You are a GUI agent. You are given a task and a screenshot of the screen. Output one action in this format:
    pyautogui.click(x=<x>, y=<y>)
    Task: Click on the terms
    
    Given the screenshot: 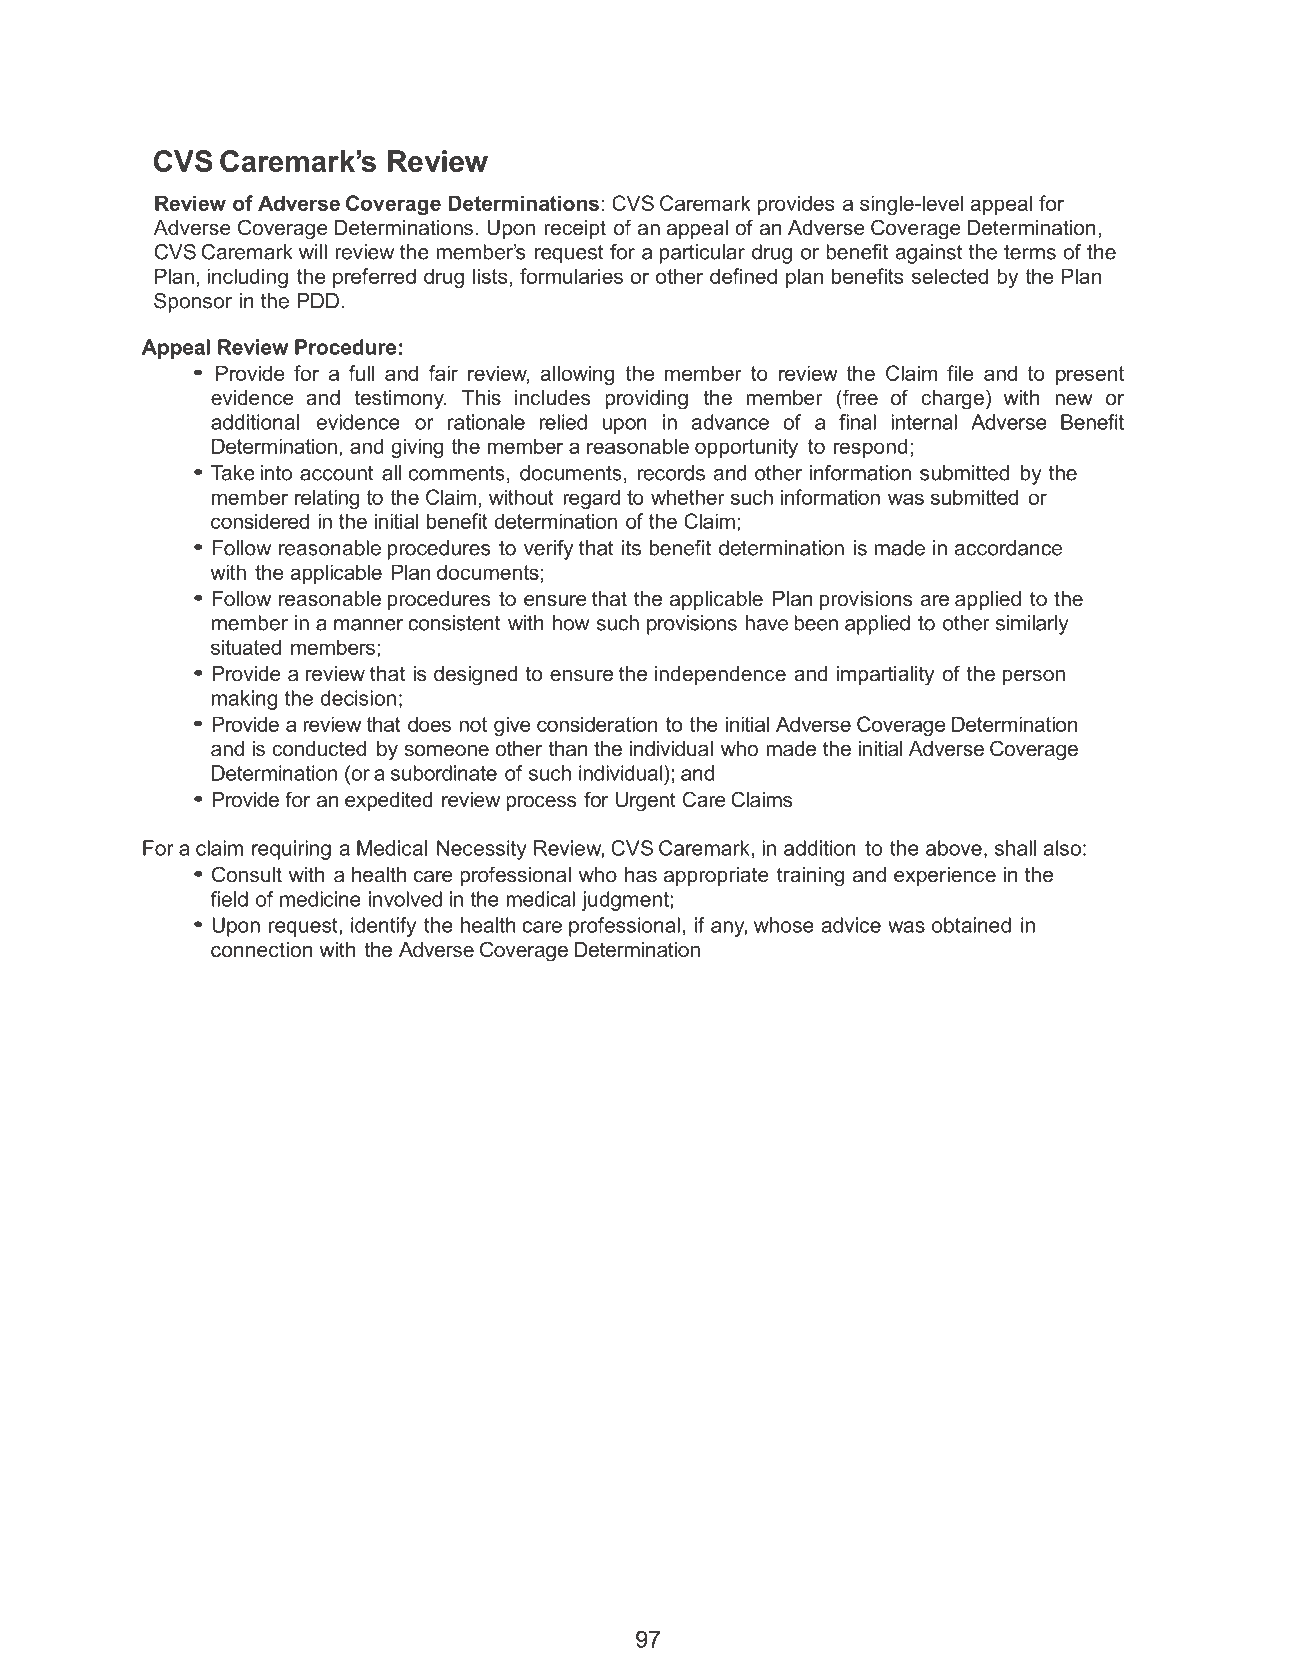 What is the action you would take?
    pyautogui.click(x=1030, y=252)
